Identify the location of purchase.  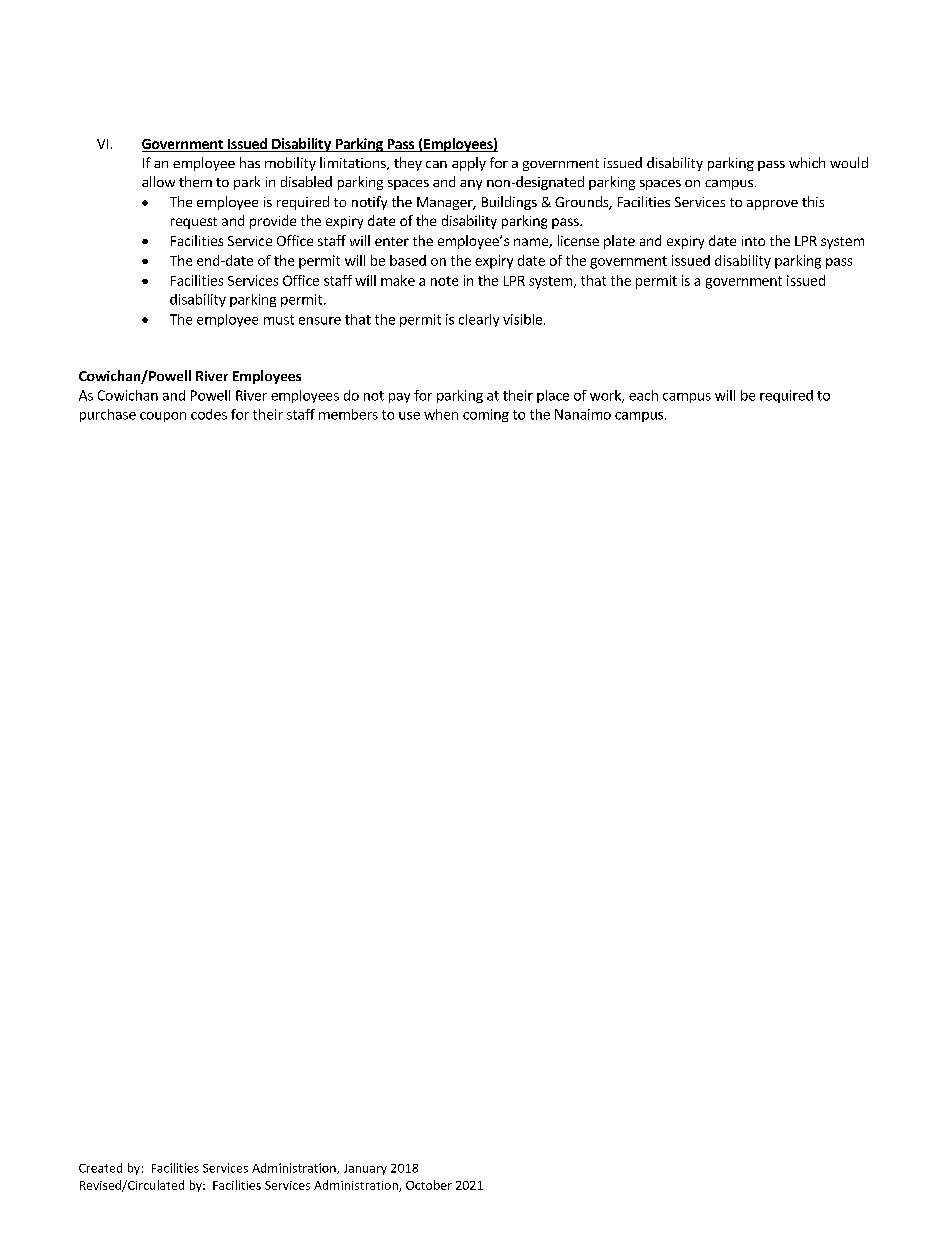
(108, 415).
